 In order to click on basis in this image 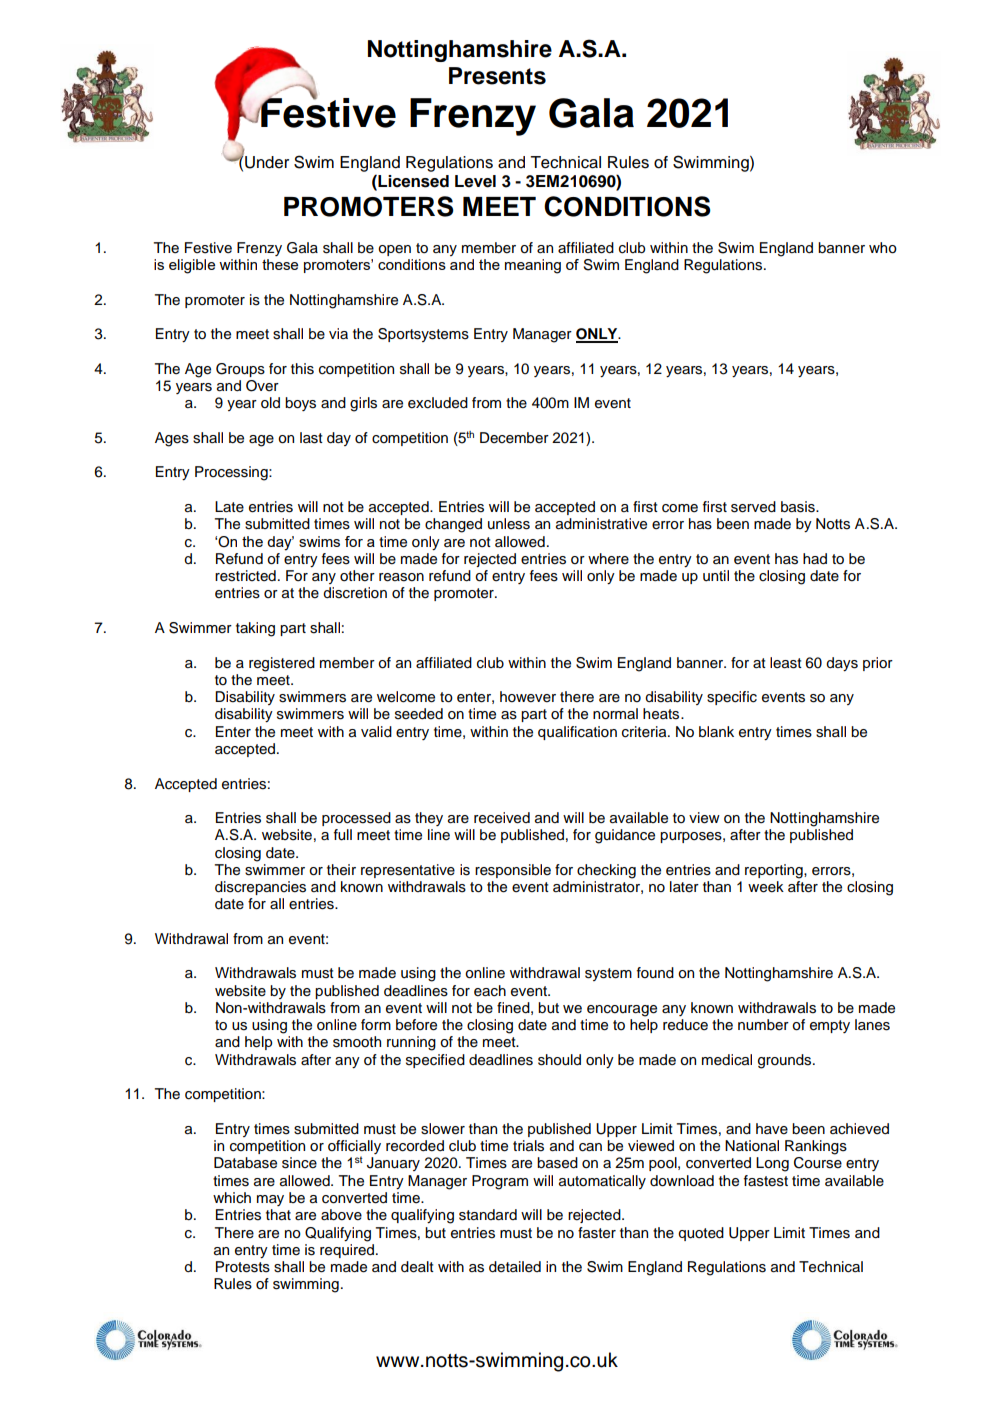, I will do `click(799, 507)`.
